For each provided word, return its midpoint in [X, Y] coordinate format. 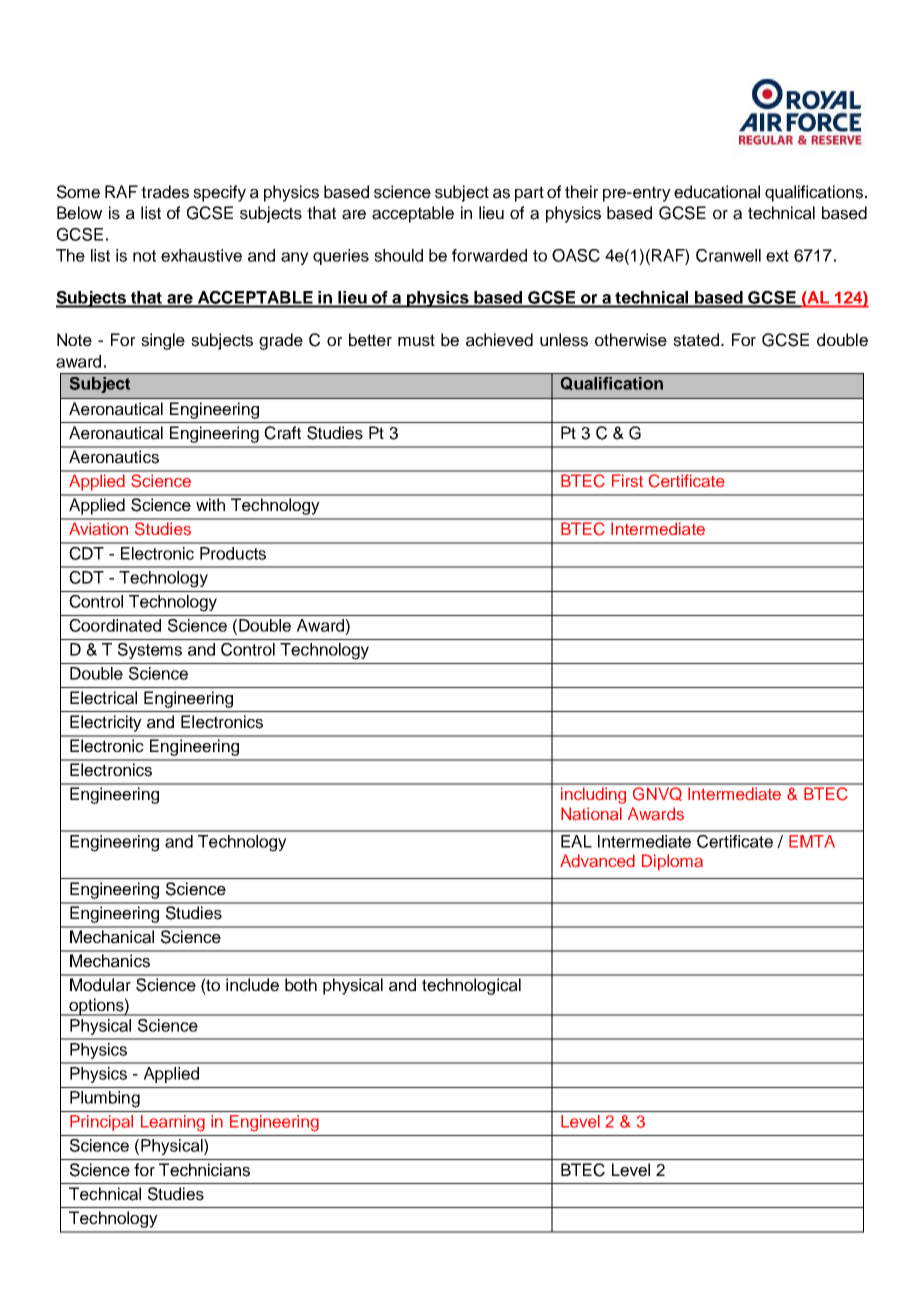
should [398, 255]
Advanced [597, 861]
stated [697, 340]
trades [165, 192]
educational [717, 192]
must [416, 340]
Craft [282, 433]
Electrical [103, 698]
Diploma [672, 862]
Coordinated [115, 625]
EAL [576, 841]
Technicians [204, 1170]
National [591, 814]
